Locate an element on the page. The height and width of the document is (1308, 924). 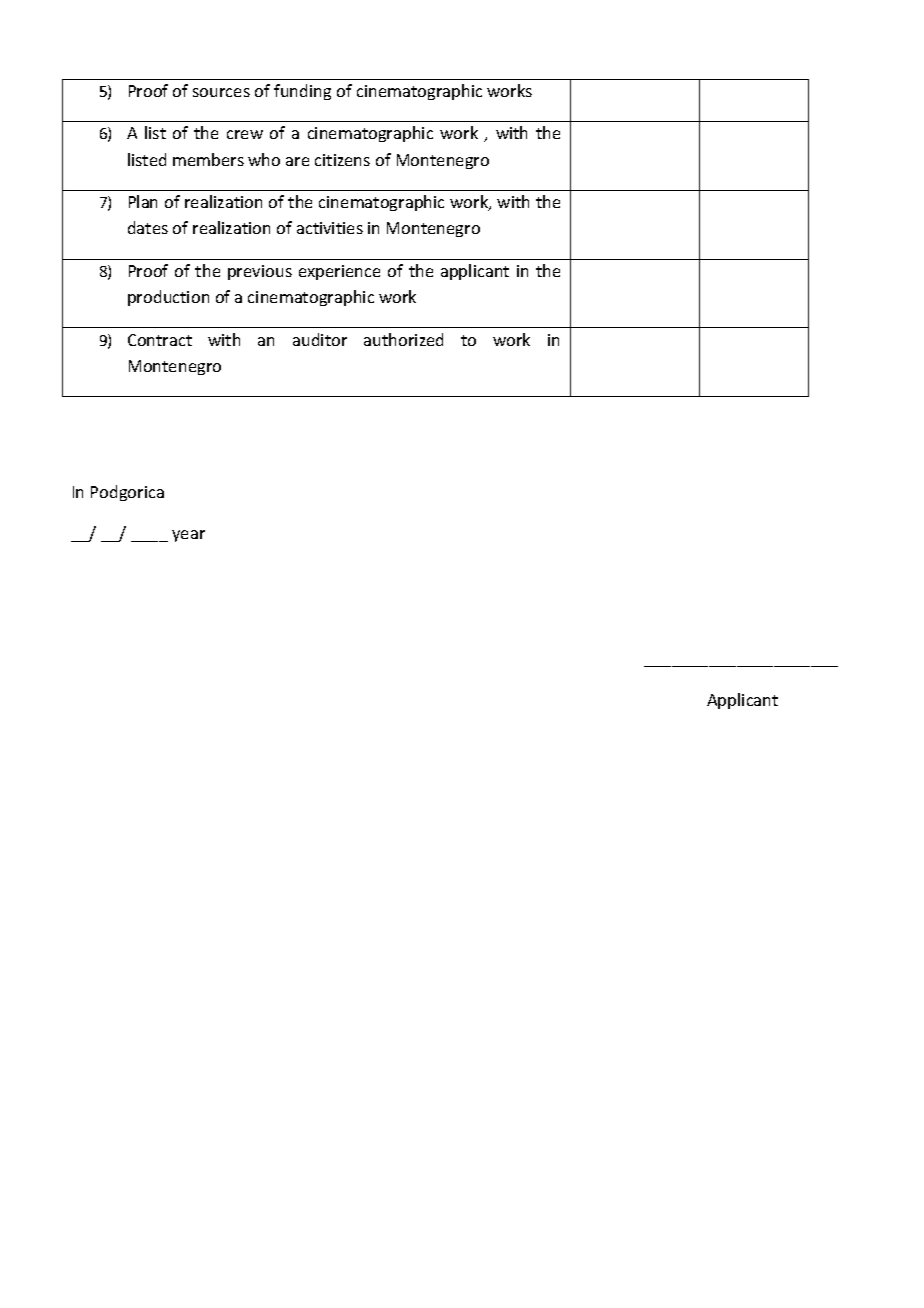
are is located at coordinates (297, 161).
